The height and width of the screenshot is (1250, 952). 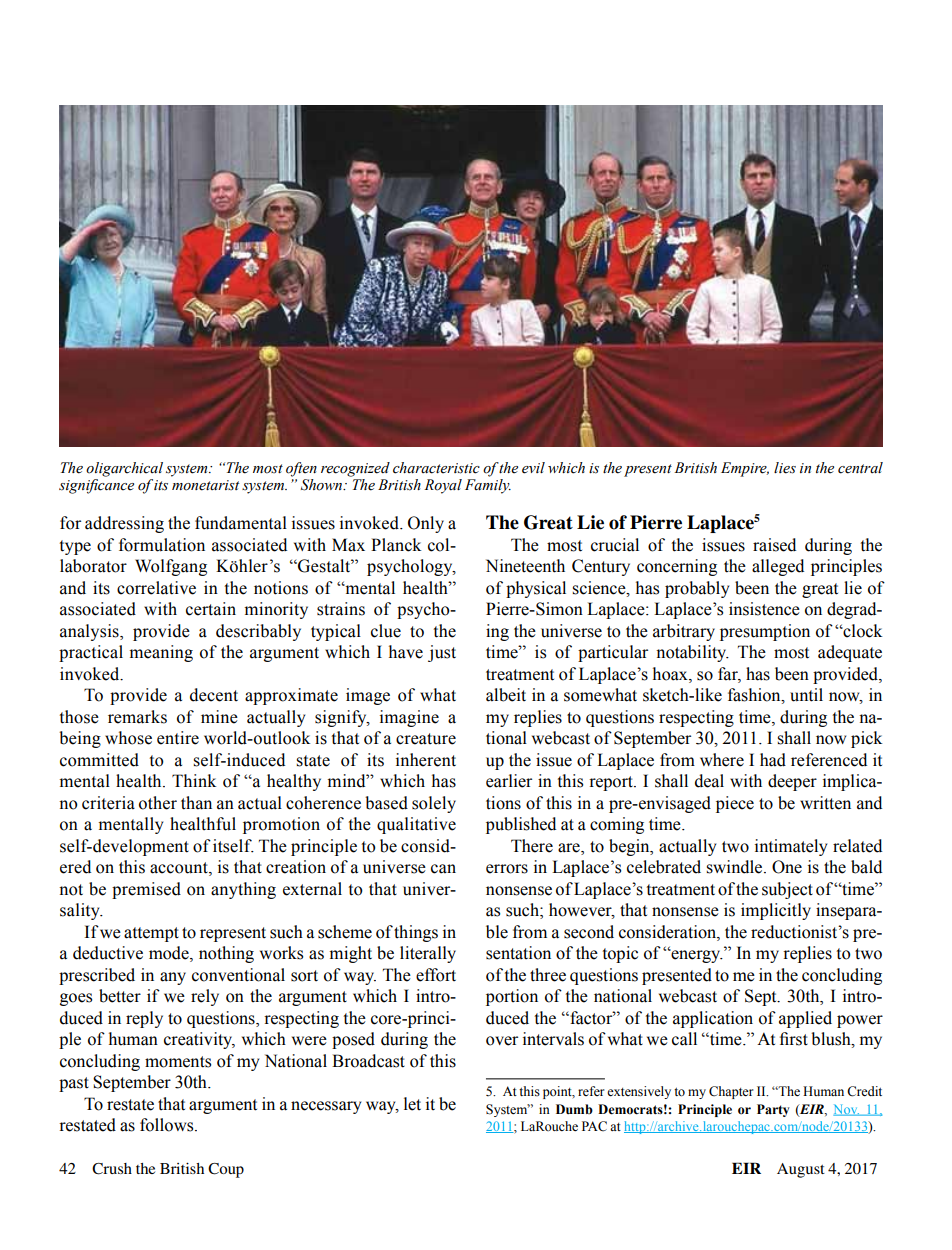 I want to click on let, so click(x=412, y=1104).
